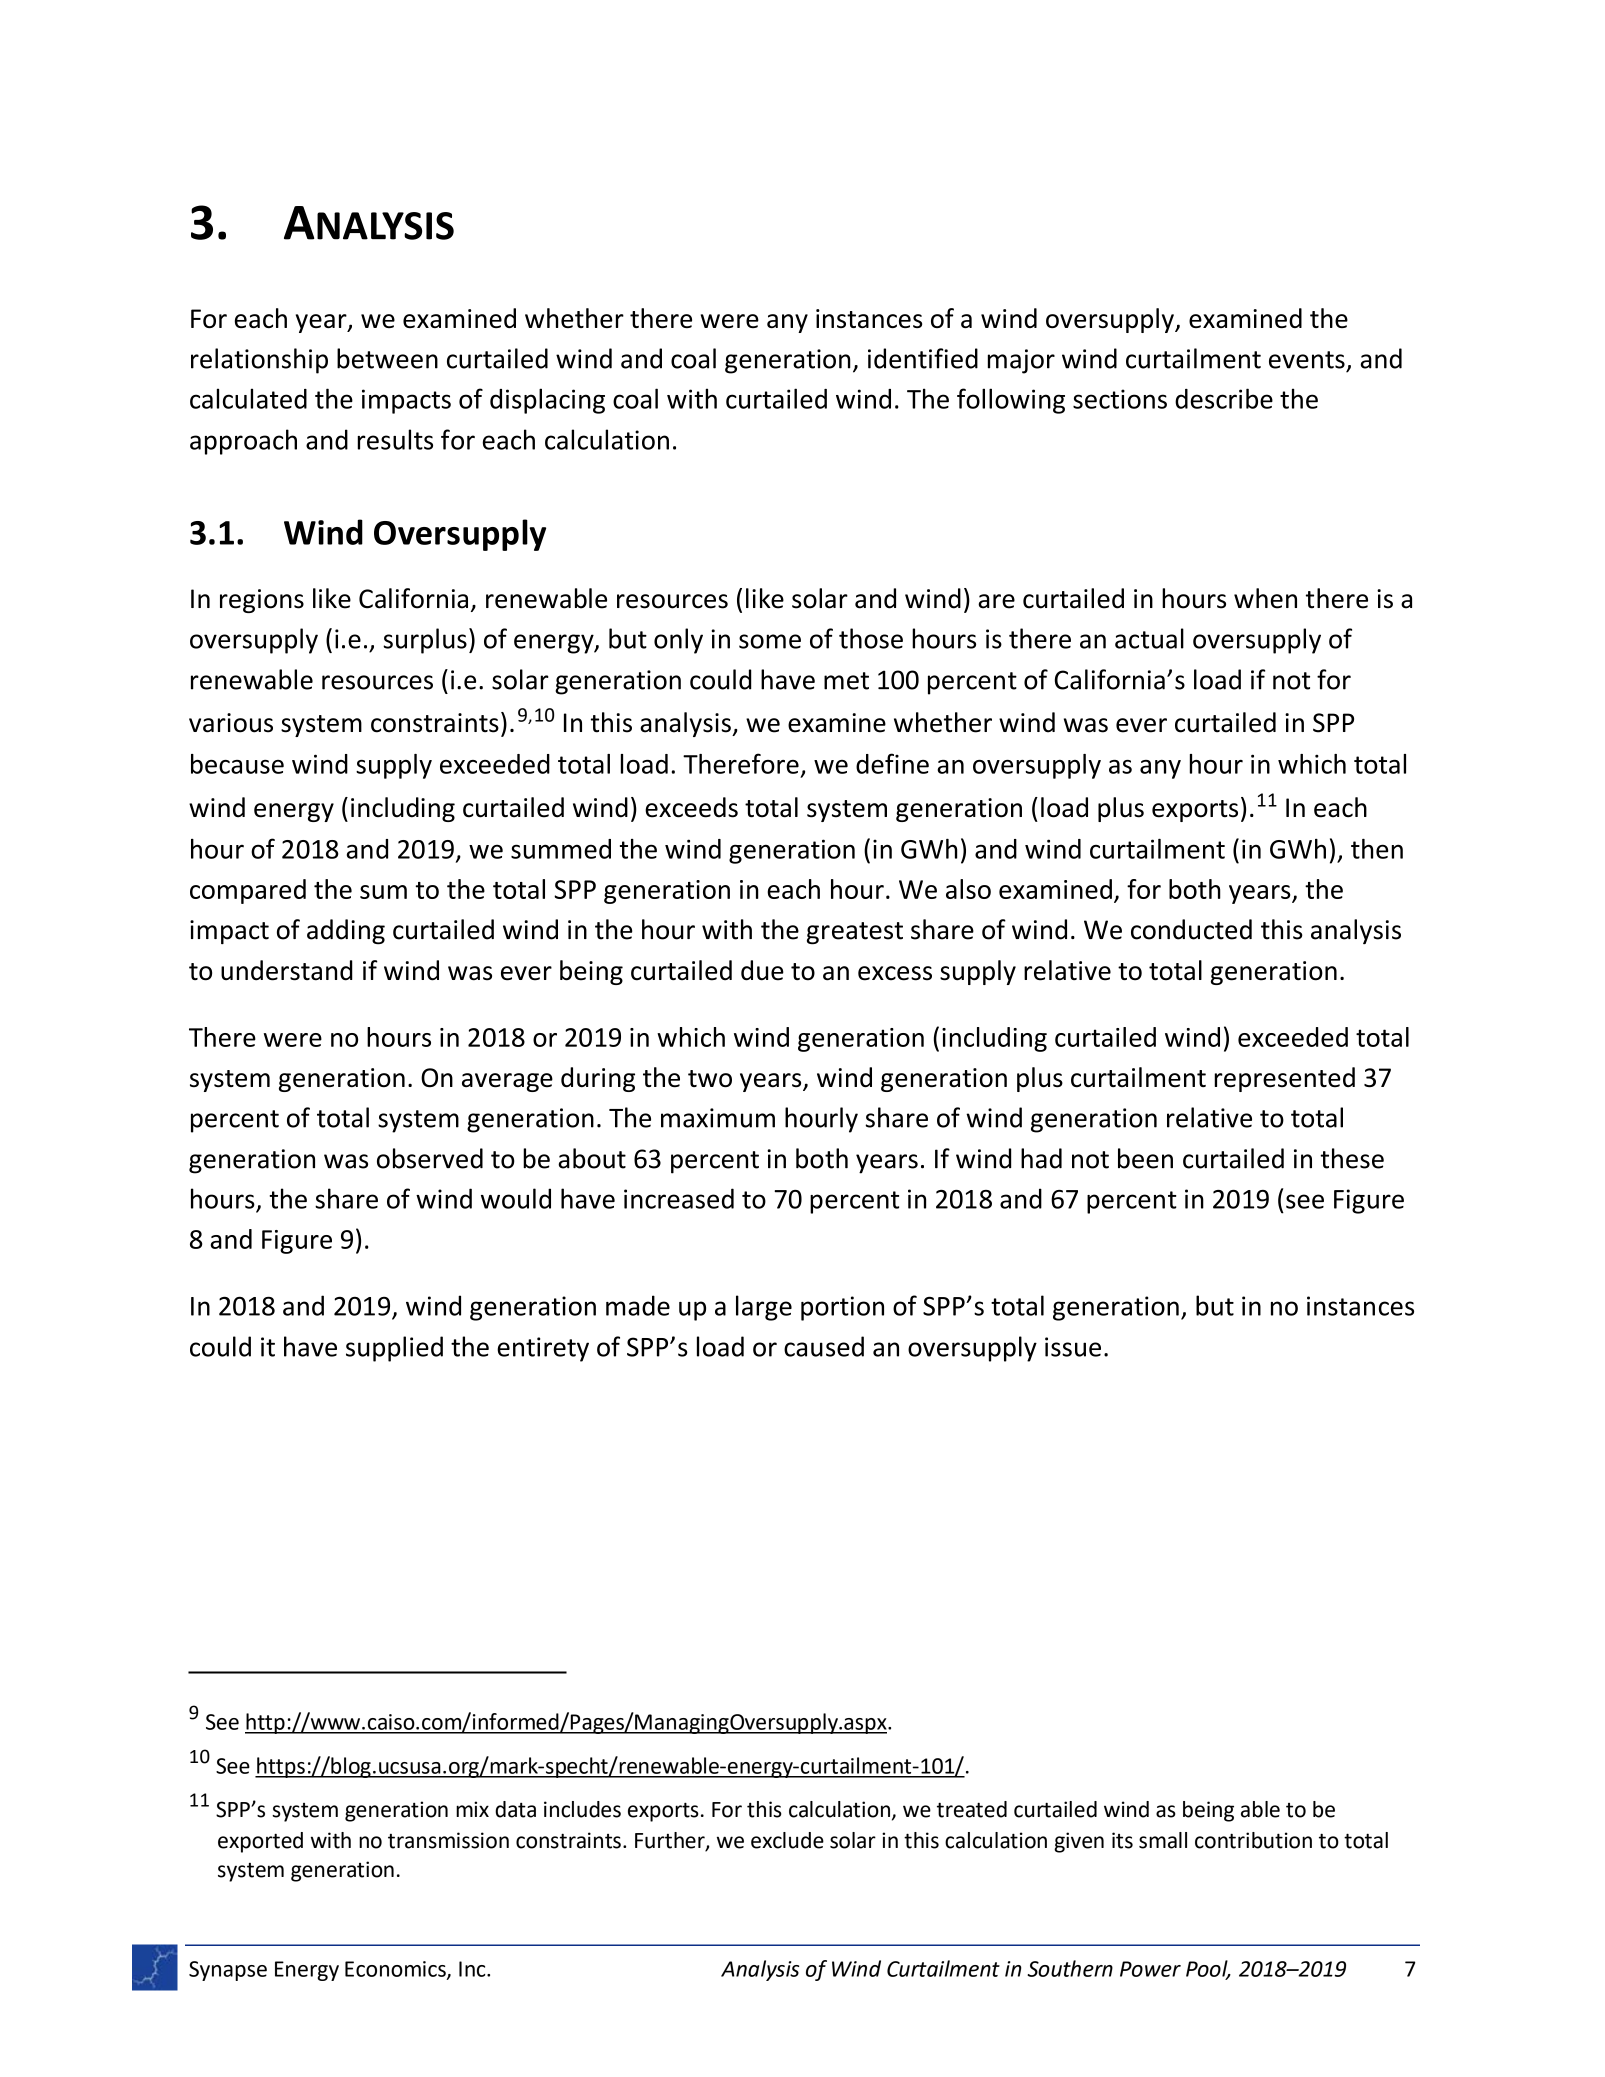 The width and height of the page is (1605, 2077). Describe the element at coordinates (1208, 1969) in the page. I see `Pool` at that location.
